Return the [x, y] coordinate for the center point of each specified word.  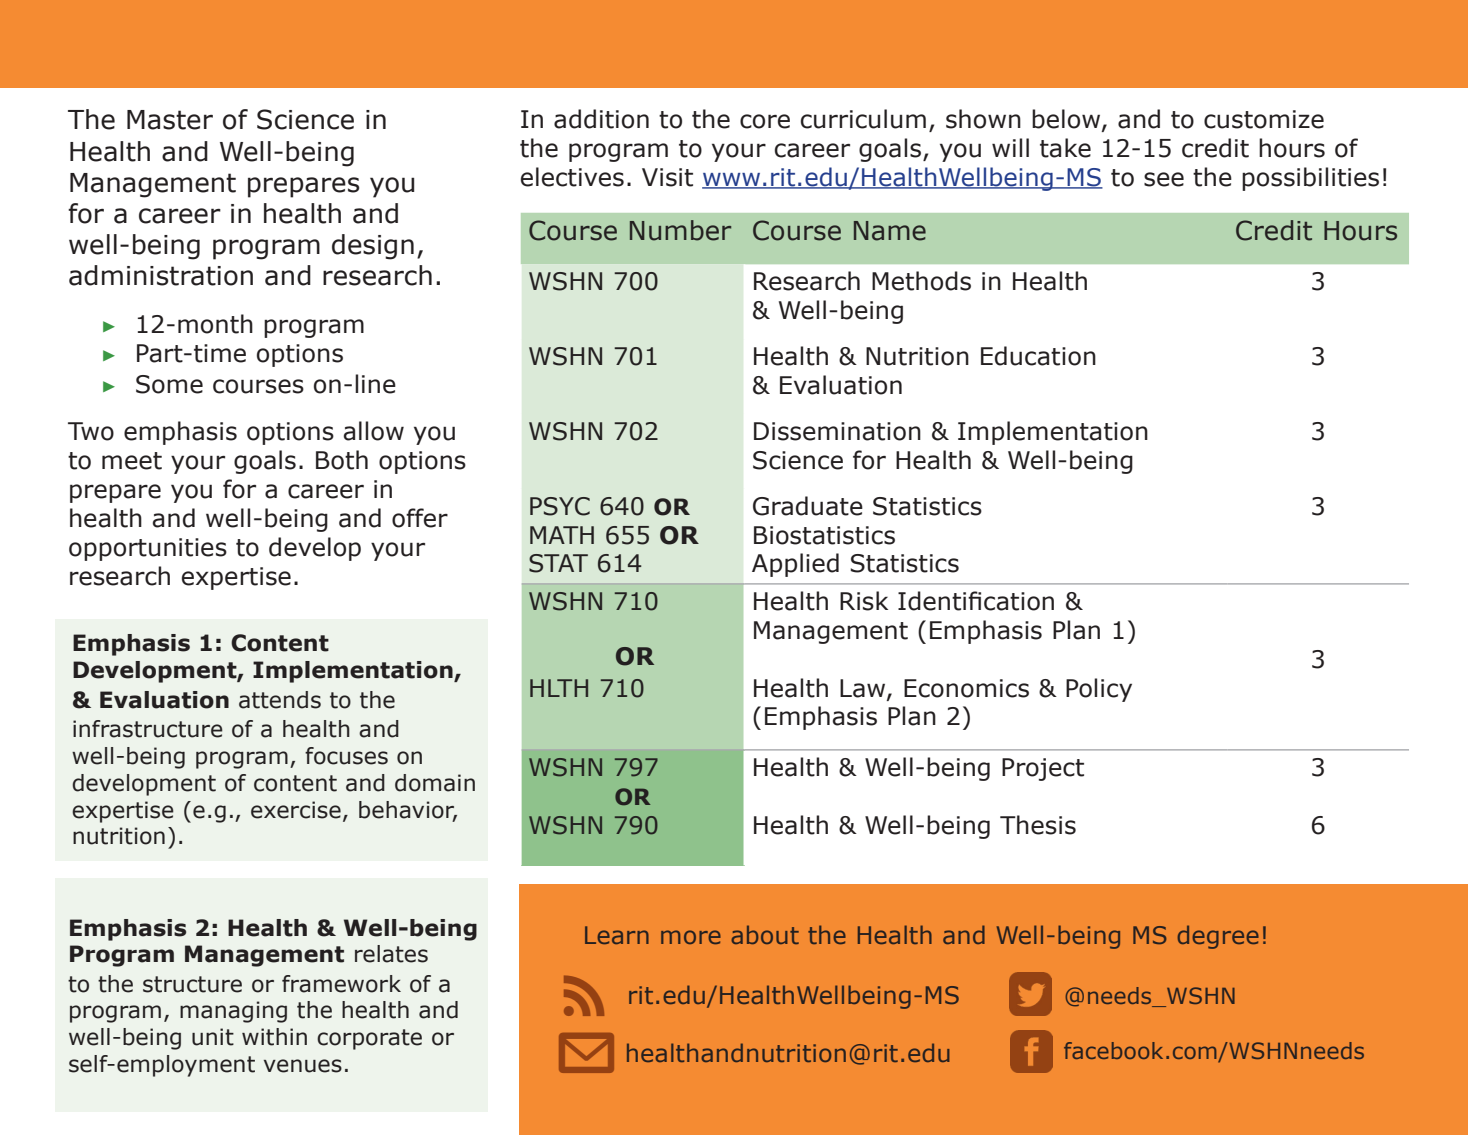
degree [1218, 937]
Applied [795, 565]
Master [170, 120]
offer [420, 518]
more [691, 937]
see [1164, 179]
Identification [976, 601]
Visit [667, 177]
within [274, 1037]
